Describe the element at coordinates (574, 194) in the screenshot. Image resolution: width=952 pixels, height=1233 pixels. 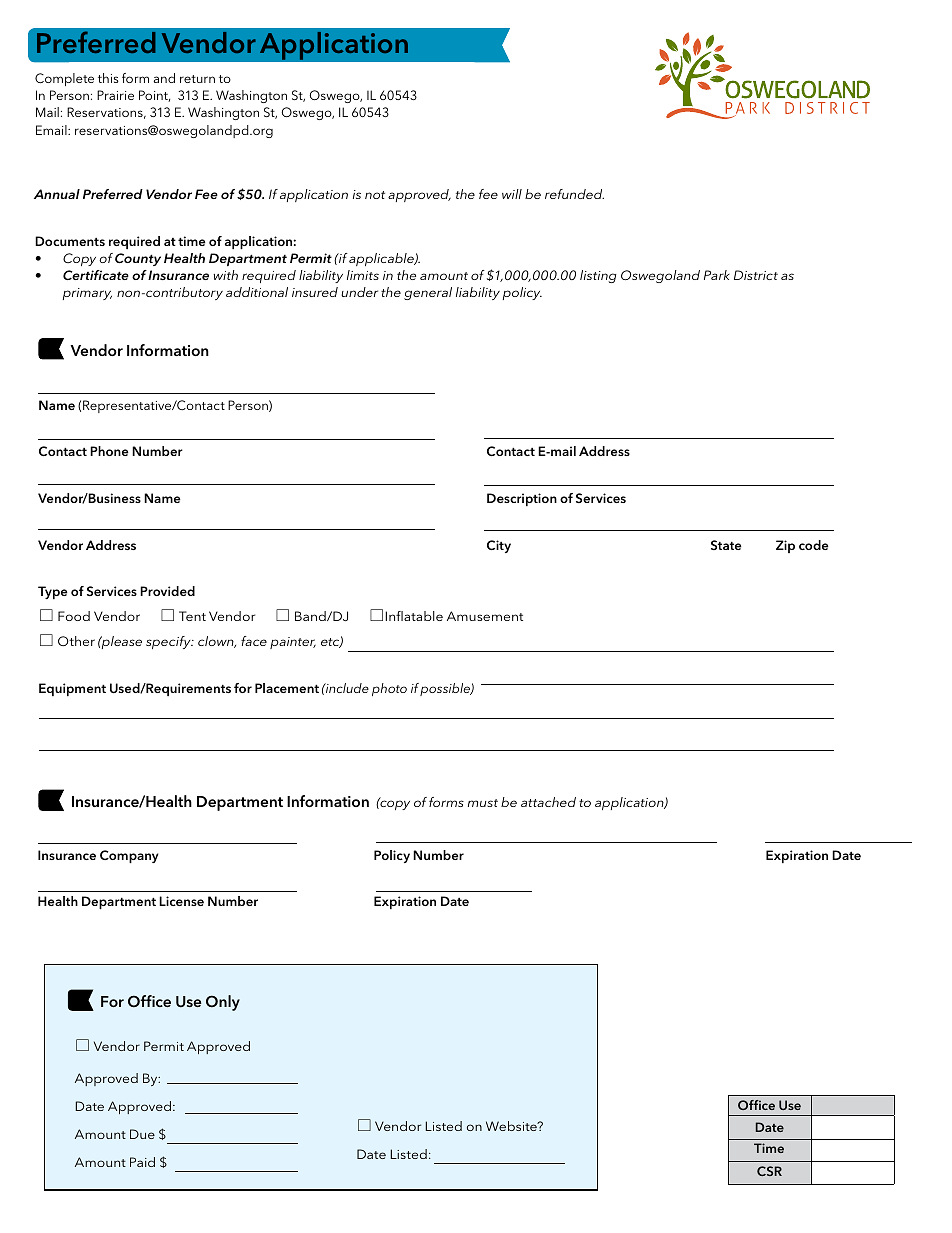
I see `refunded` at that location.
